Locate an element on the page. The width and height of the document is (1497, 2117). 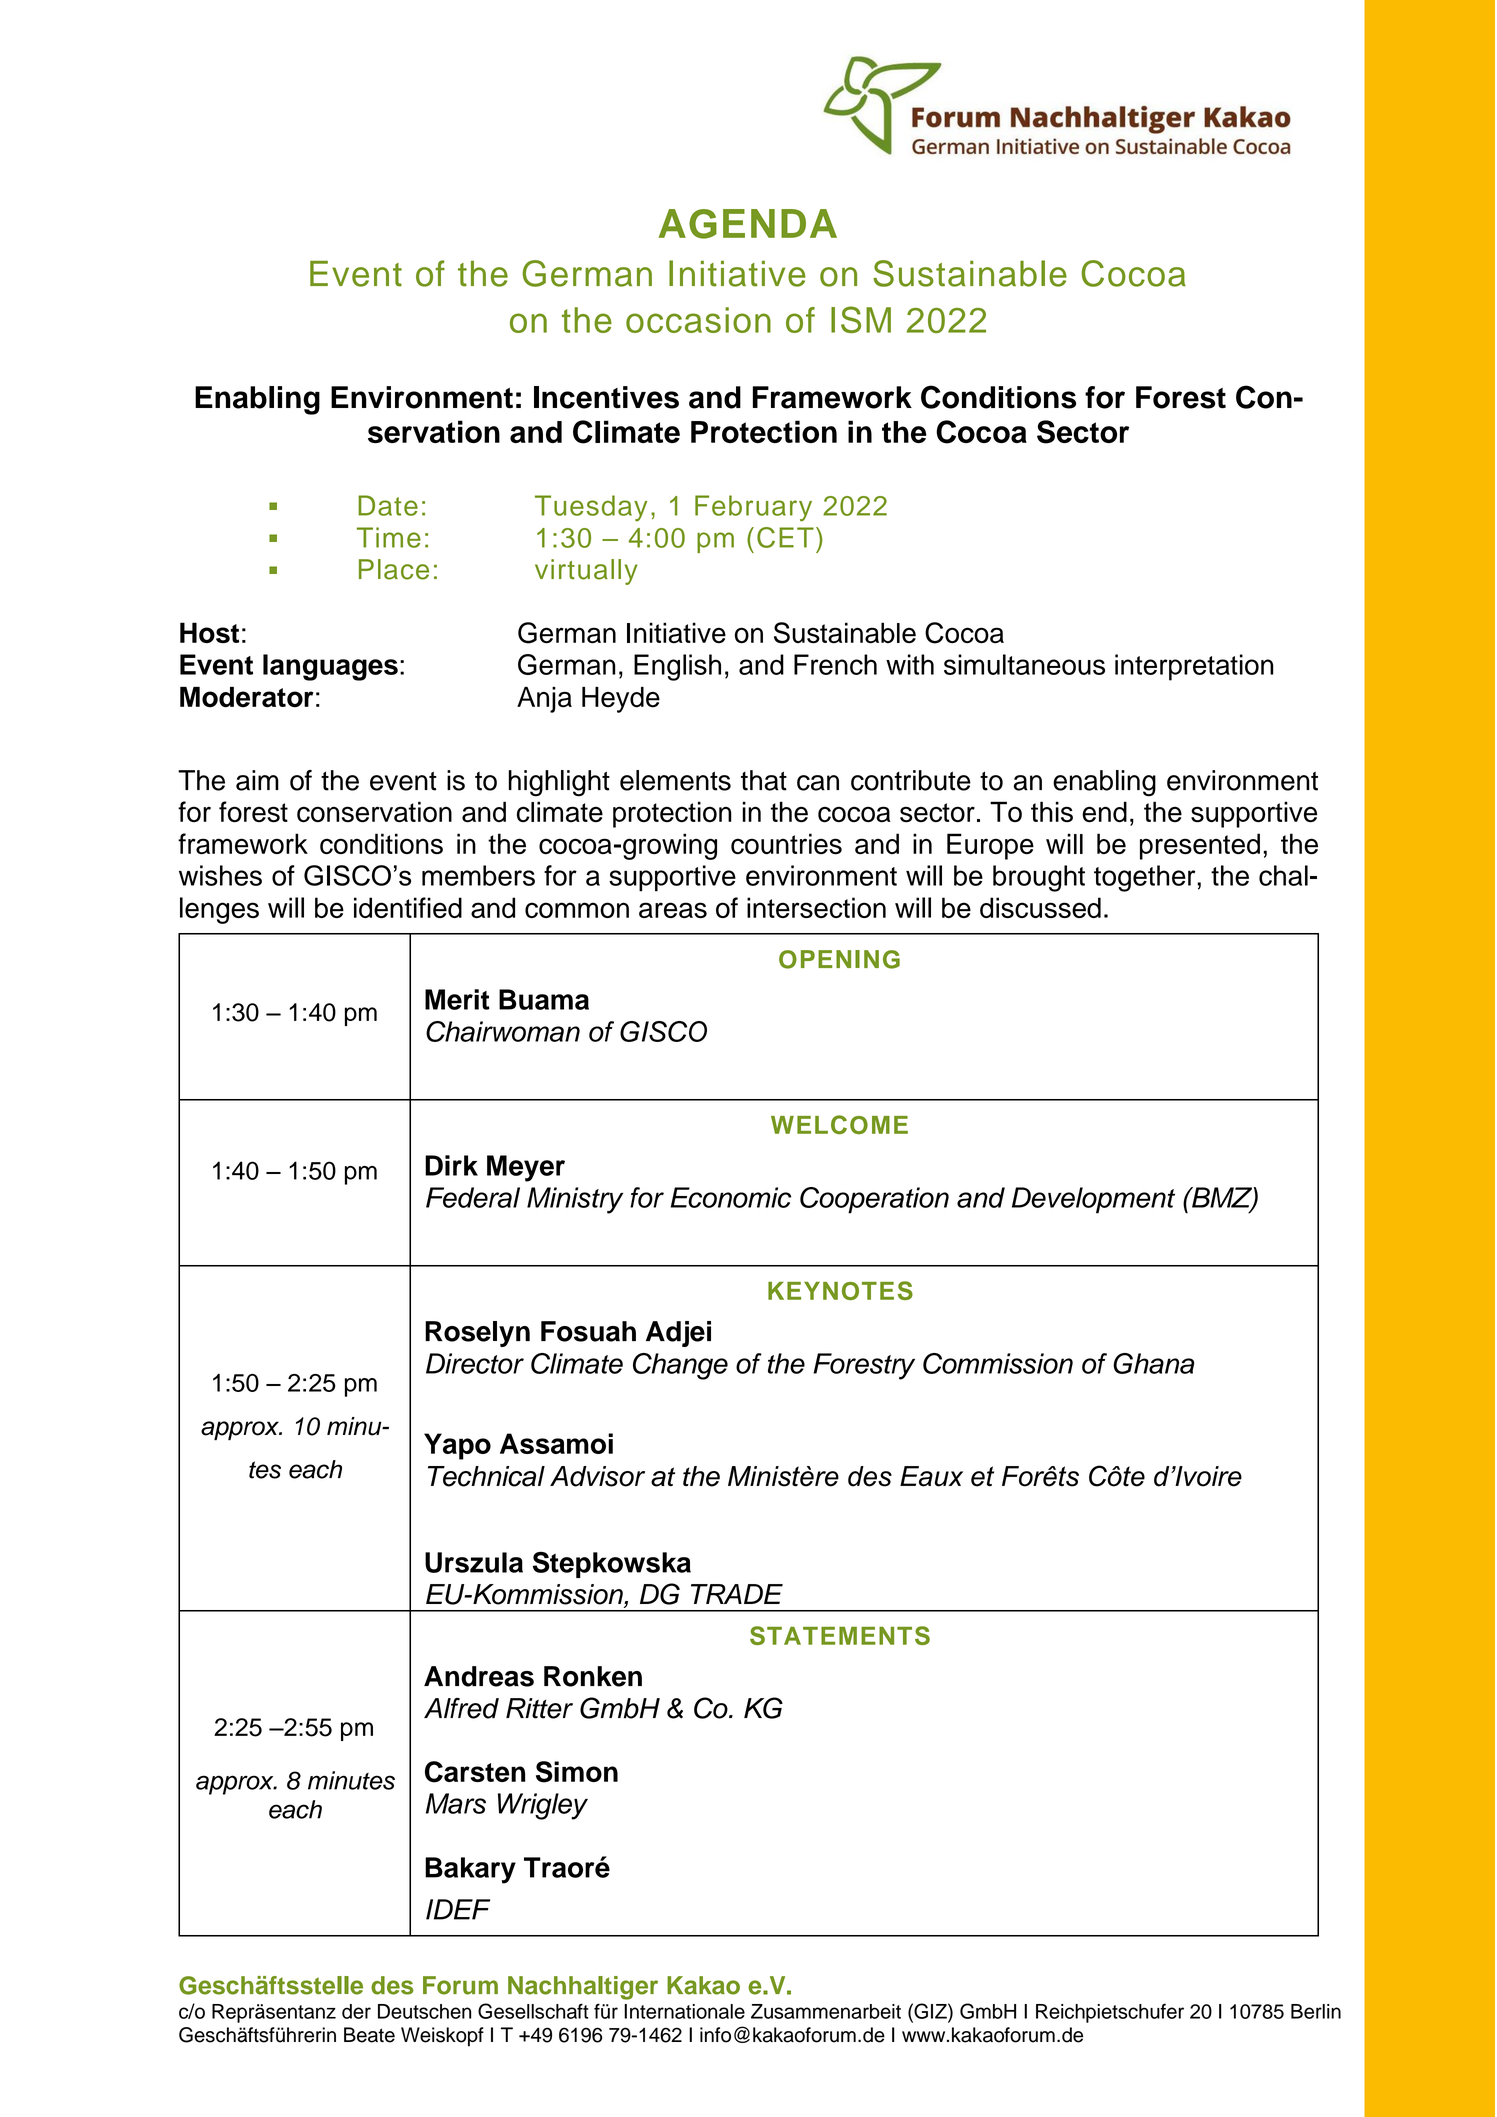
Internationale is located at coordinates (684, 2011).
